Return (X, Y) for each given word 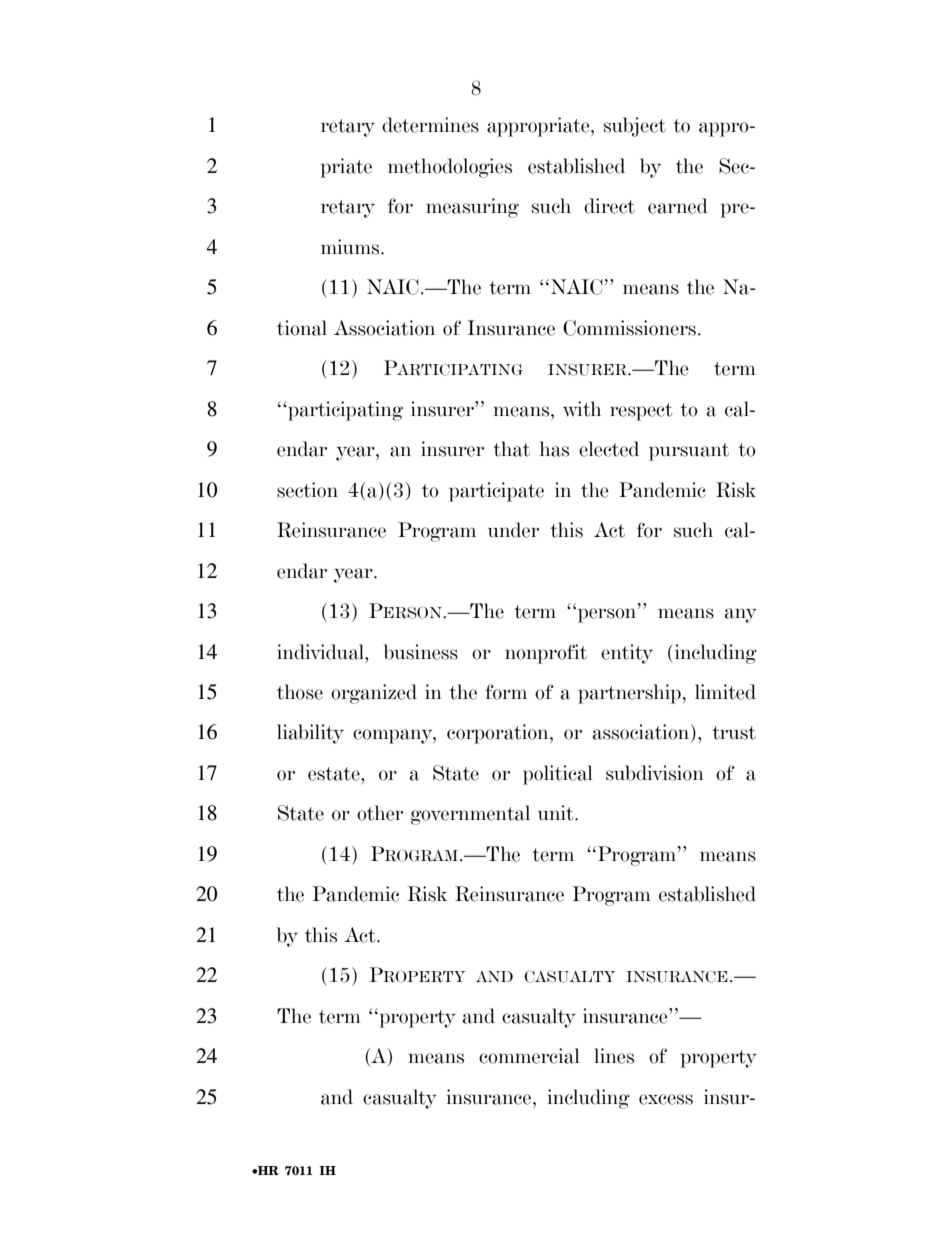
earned (678, 206)
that (511, 449)
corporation (499, 734)
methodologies (450, 168)
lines (614, 1056)
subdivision (655, 773)
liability (310, 734)
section (307, 490)
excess (666, 1099)
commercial (529, 1056)
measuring (472, 208)
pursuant (689, 452)
